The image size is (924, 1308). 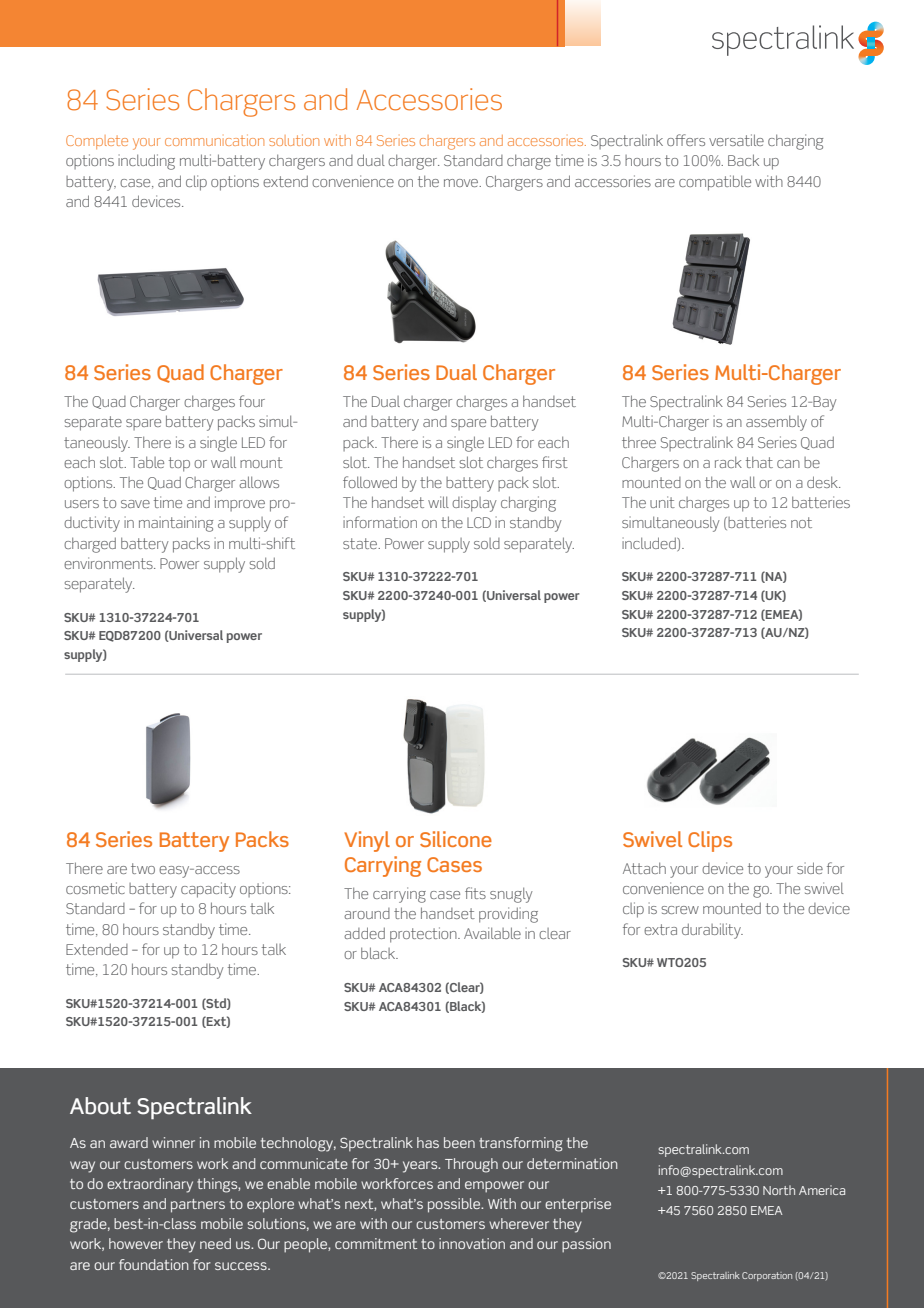 What do you see at coordinates (146, 162) in the document?
I see `including` at bounding box center [146, 162].
